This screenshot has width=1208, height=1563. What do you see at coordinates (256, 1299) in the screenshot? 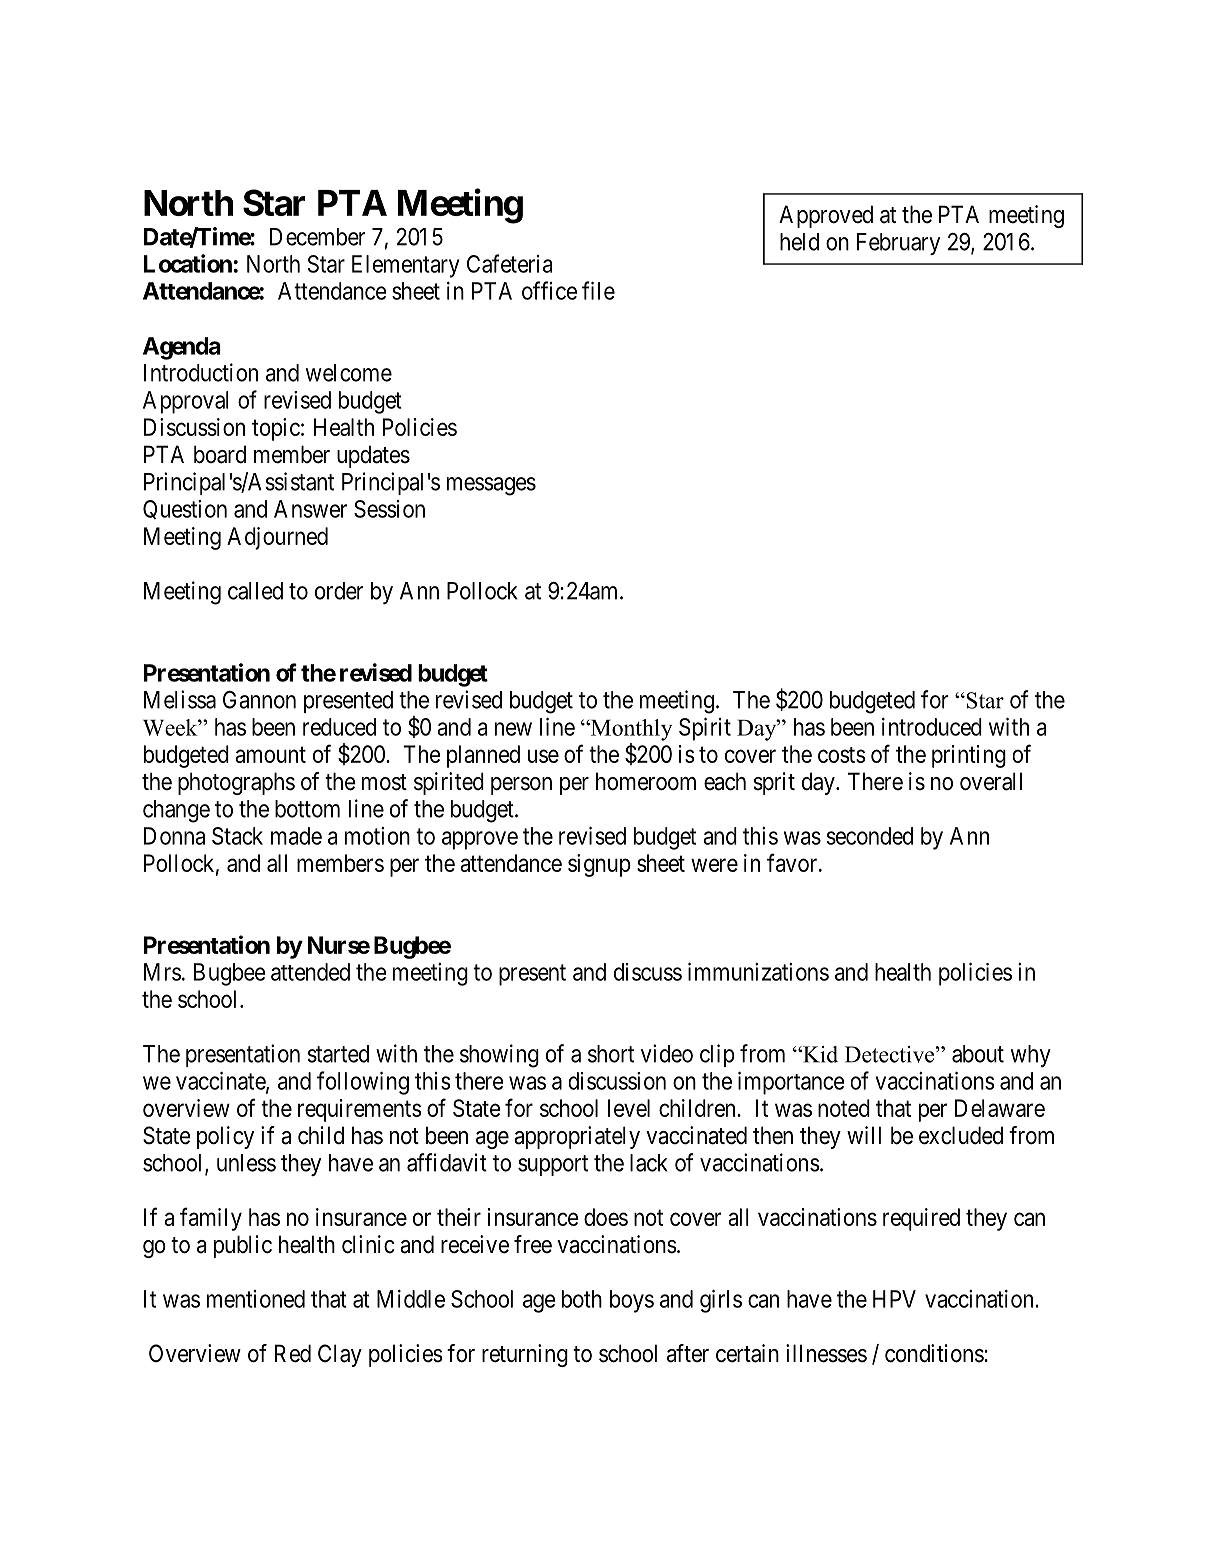
I see `mentioned` at bounding box center [256, 1299].
